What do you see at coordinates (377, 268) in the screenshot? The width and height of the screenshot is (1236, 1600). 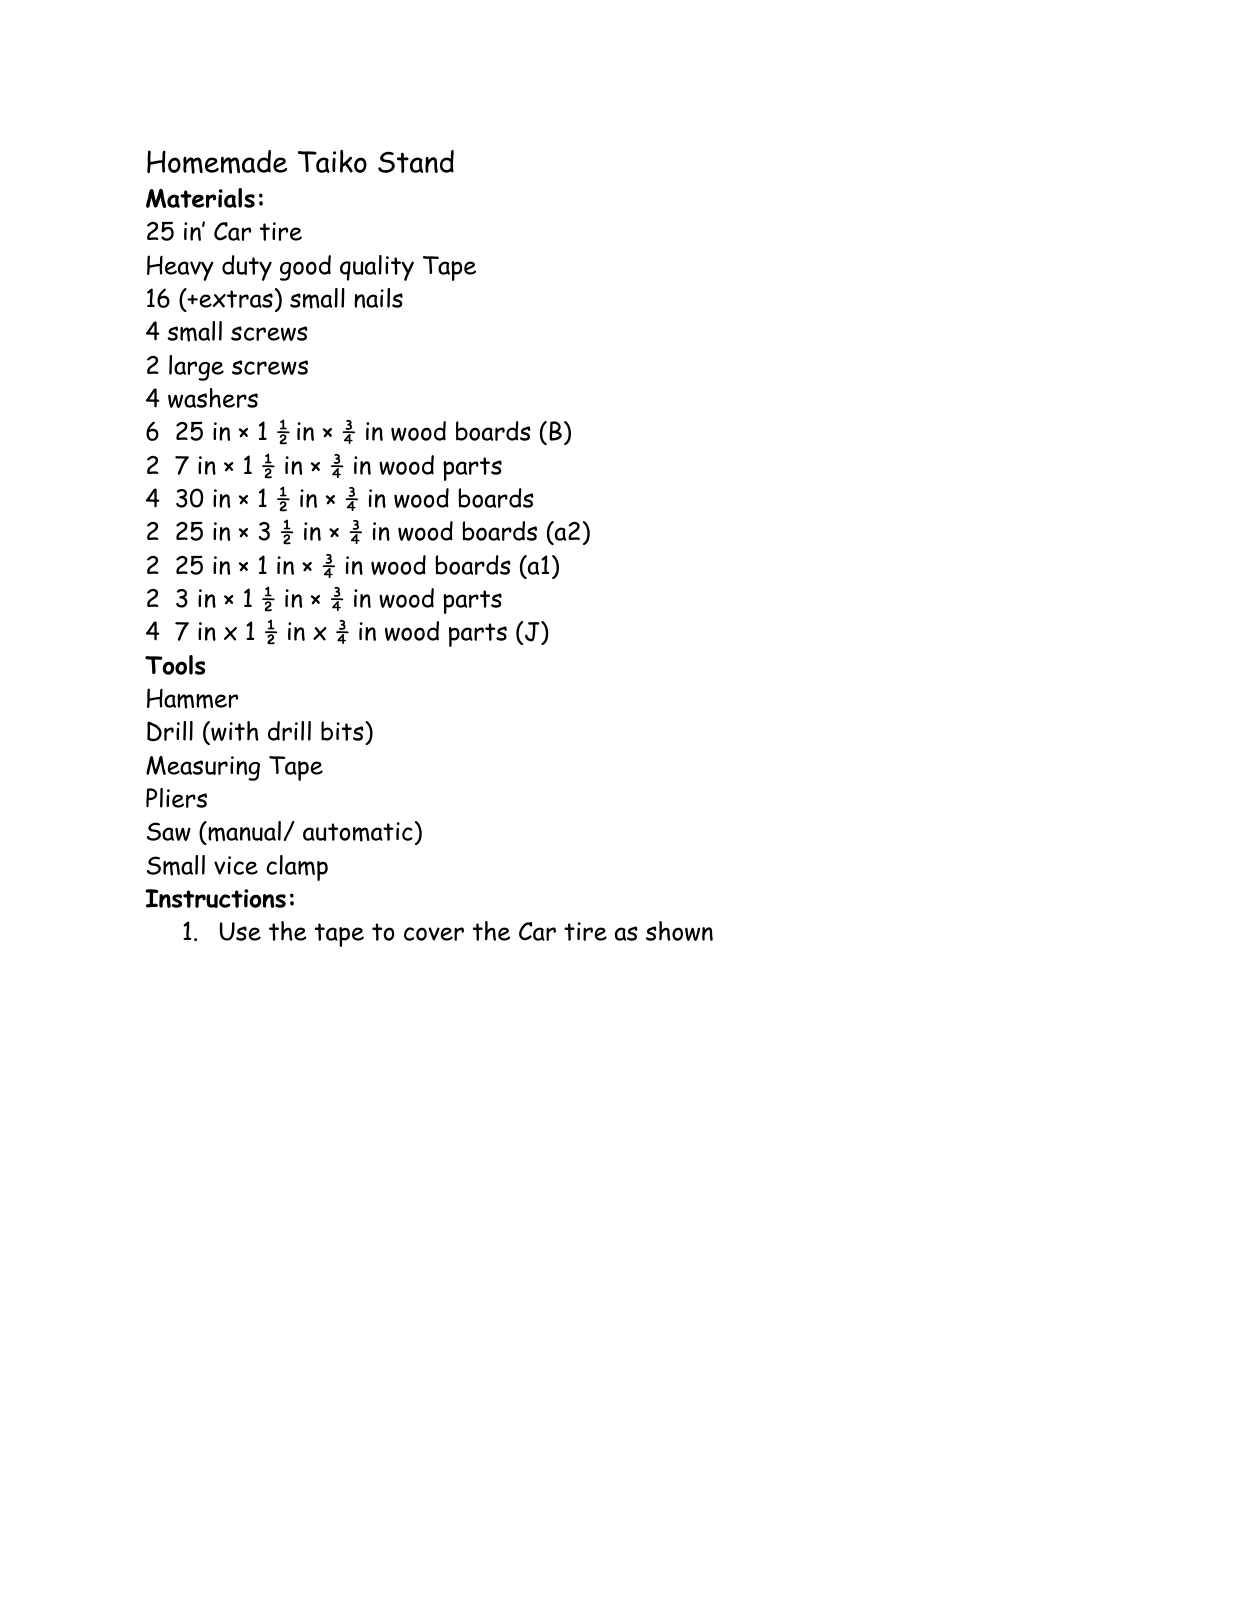 I see `quality` at bounding box center [377, 268].
